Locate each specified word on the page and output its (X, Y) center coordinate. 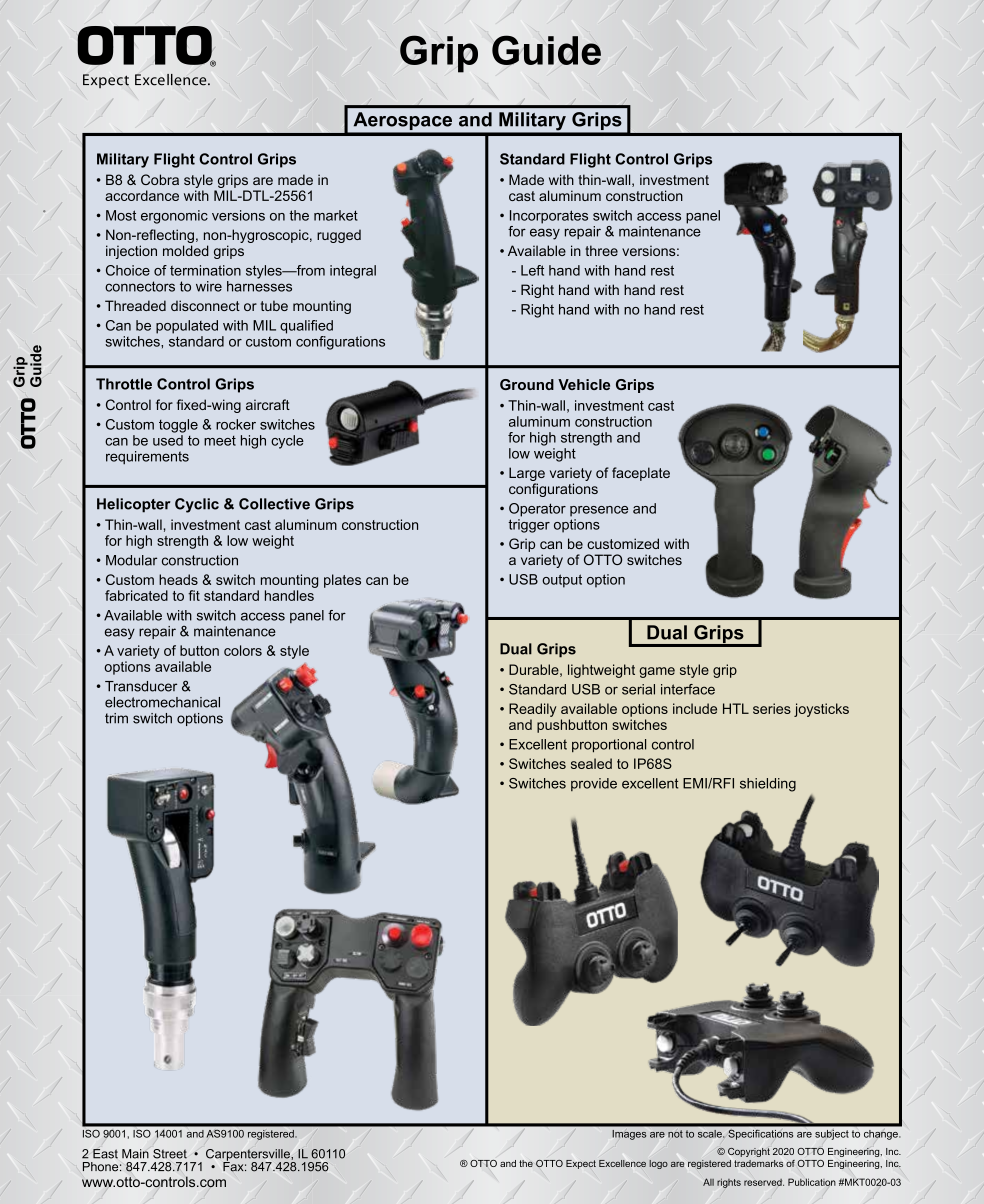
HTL (736, 708)
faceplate (641, 474)
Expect (581, 1164)
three (601, 250)
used (168, 440)
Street (170, 1154)
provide (594, 784)
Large (527, 475)
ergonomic (174, 217)
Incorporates (549, 217)
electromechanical (162, 702)
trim (116, 718)
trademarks (758, 1163)
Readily (532, 710)
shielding (768, 785)
